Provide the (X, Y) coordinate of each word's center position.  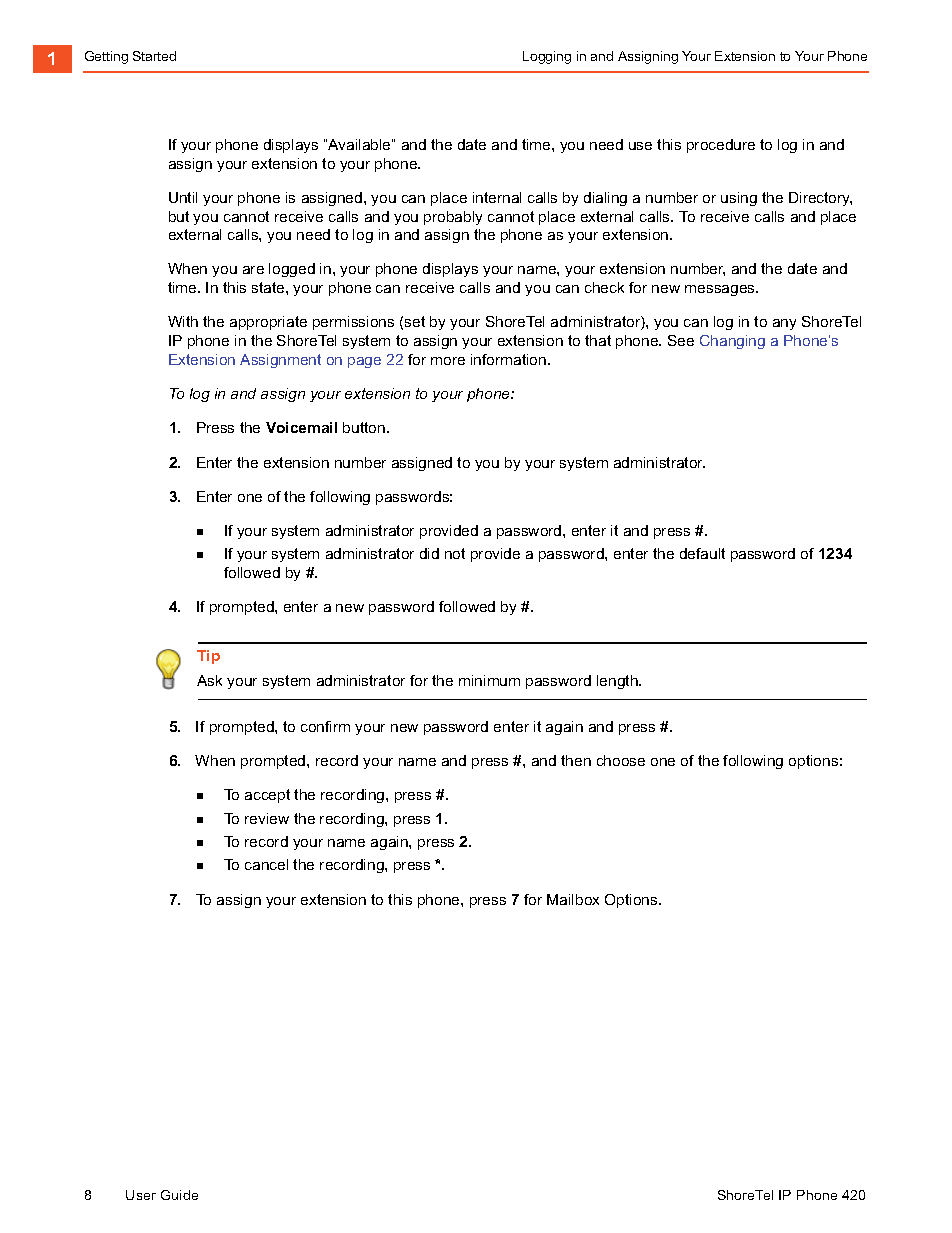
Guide (179, 1195)
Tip (208, 657)
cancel (266, 864)
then (576, 760)
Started (154, 56)
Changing (732, 342)
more (448, 361)
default (702, 553)
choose (621, 760)
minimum (489, 680)
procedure (721, 146)
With (183, 321)
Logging (547, 57)
